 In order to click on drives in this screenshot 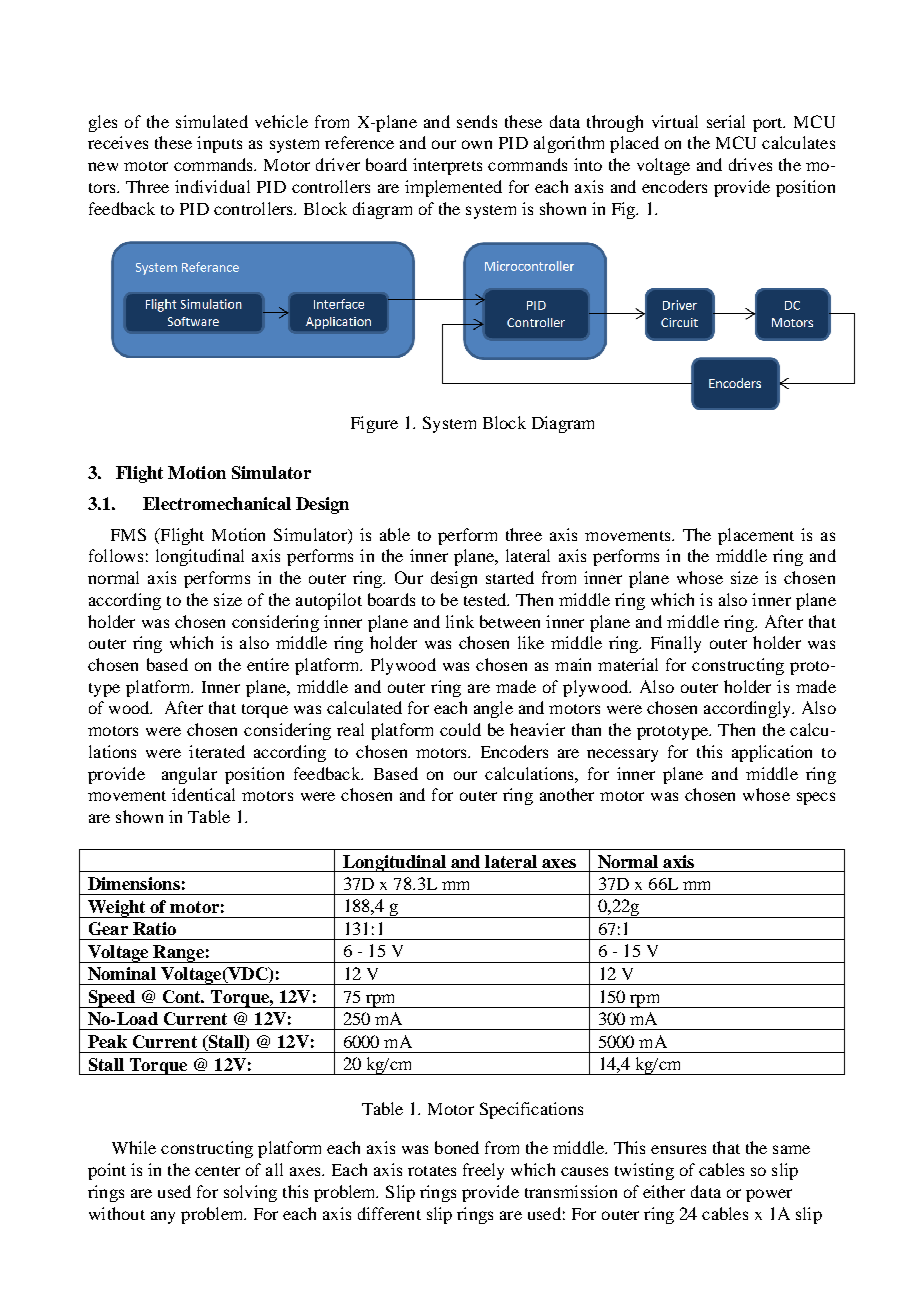, I will do `click(750, 164)`.
